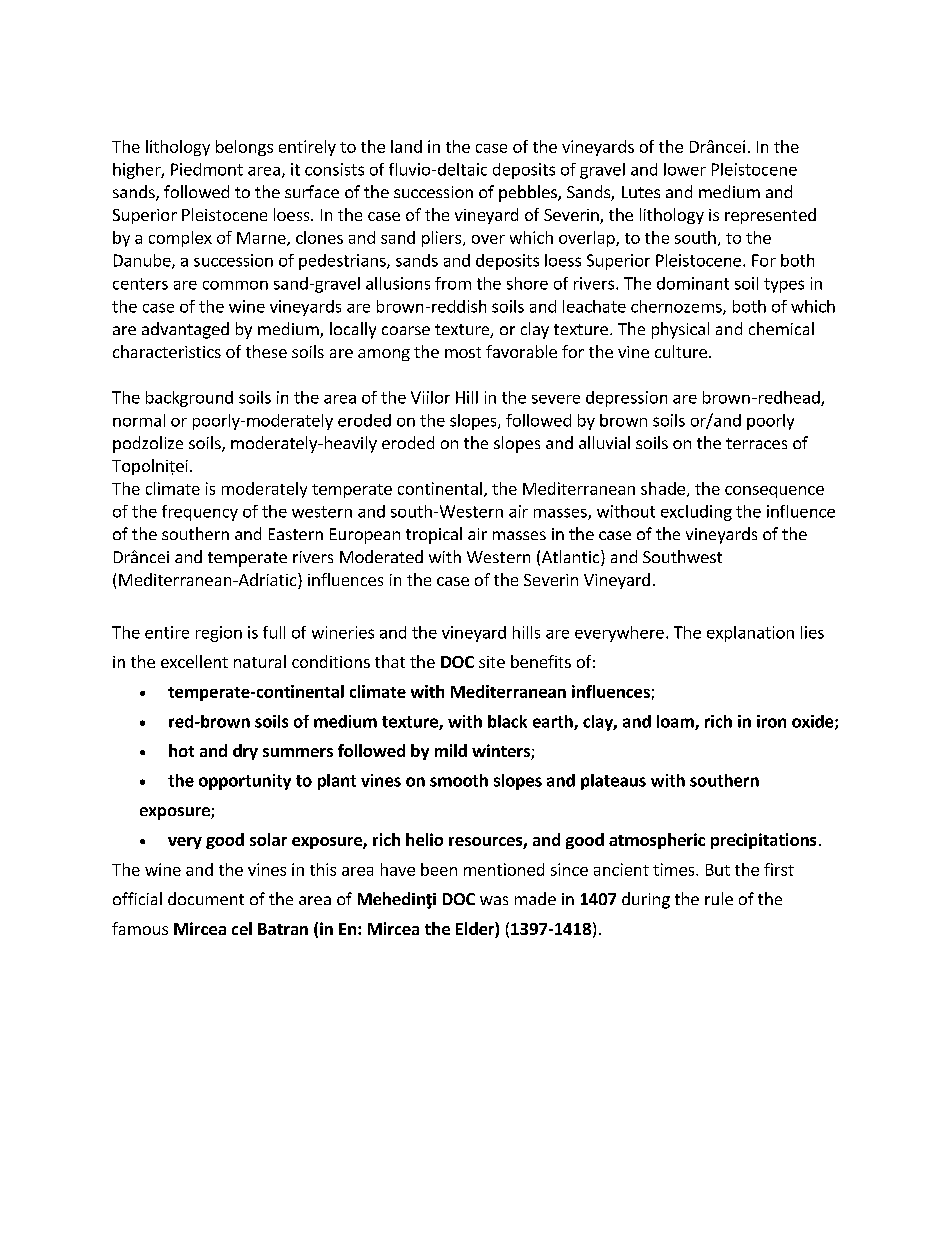  I want to click on tropical, so click(434, 535).
